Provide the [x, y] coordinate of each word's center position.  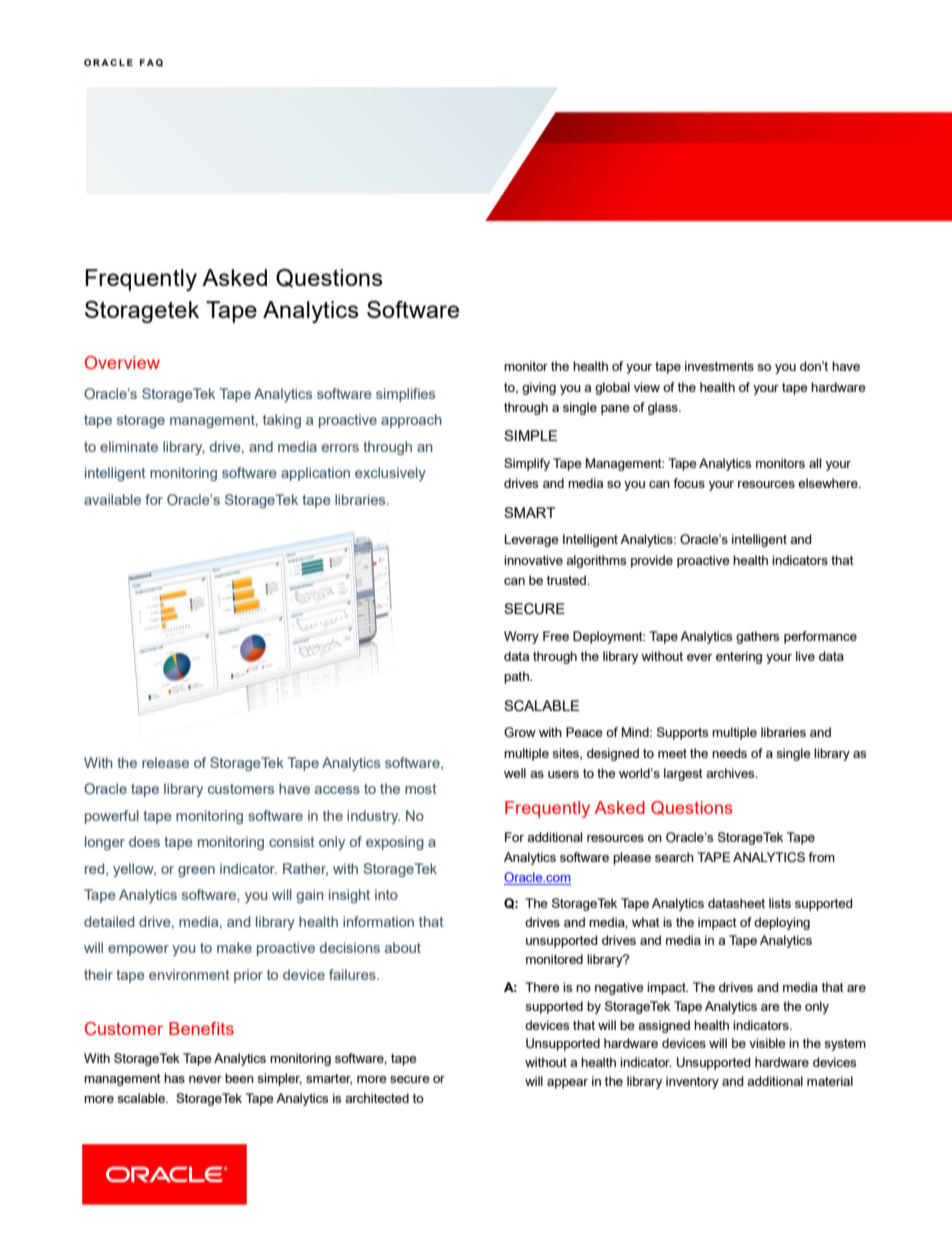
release [165, 762]
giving [539, 388]
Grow [520, 732]
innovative [533, 560]
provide [652, 561]
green [196, 871]
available [112, 499]
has [174, 1078]
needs [729, 753]
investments [719, 366]
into [386, 894]
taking [282, 421]
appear [567, 1084]
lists [780, 903]
